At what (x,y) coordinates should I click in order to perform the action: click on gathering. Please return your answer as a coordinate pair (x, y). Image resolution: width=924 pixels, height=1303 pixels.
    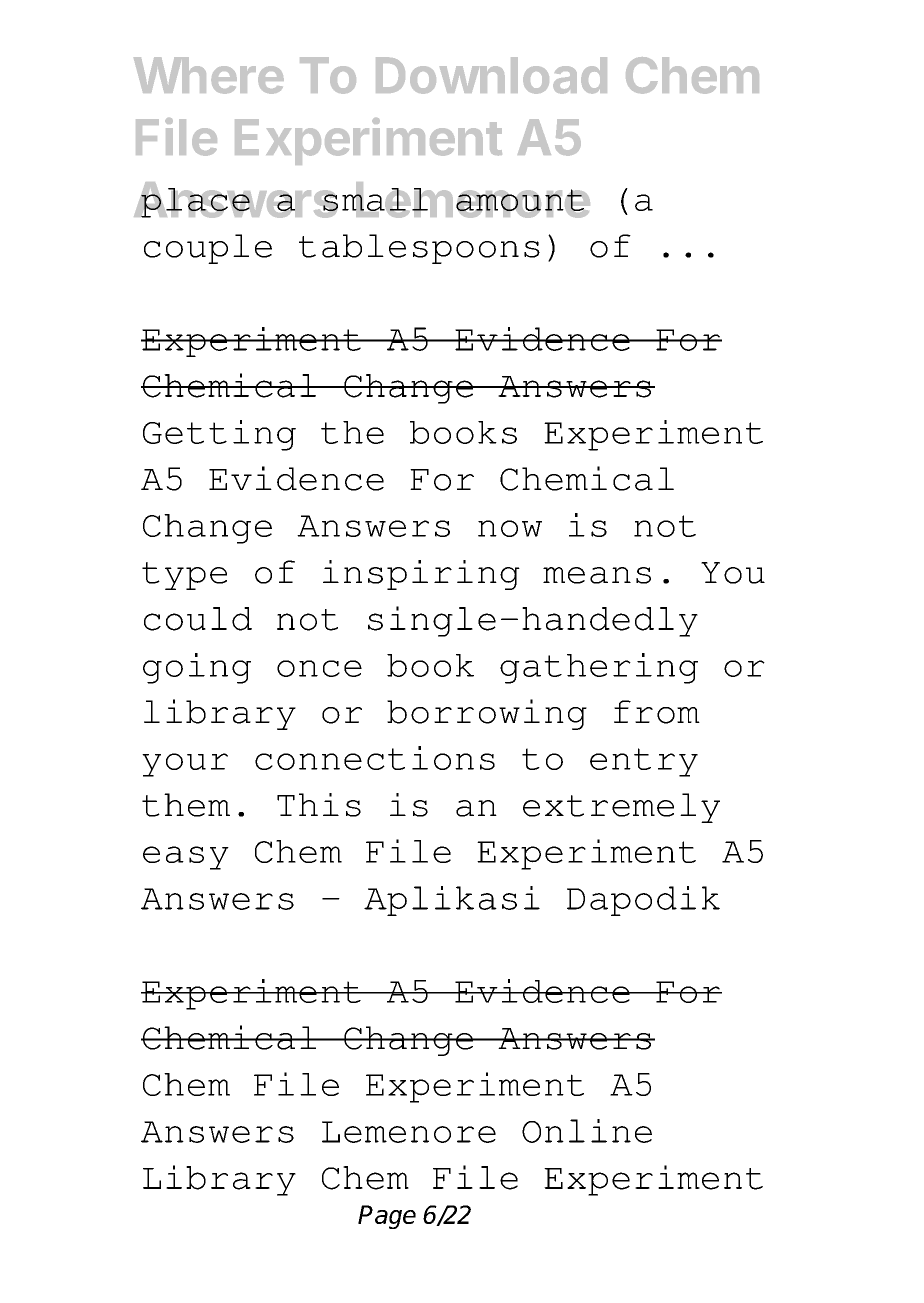
    Looking at the image, I should click on (599, 668).
